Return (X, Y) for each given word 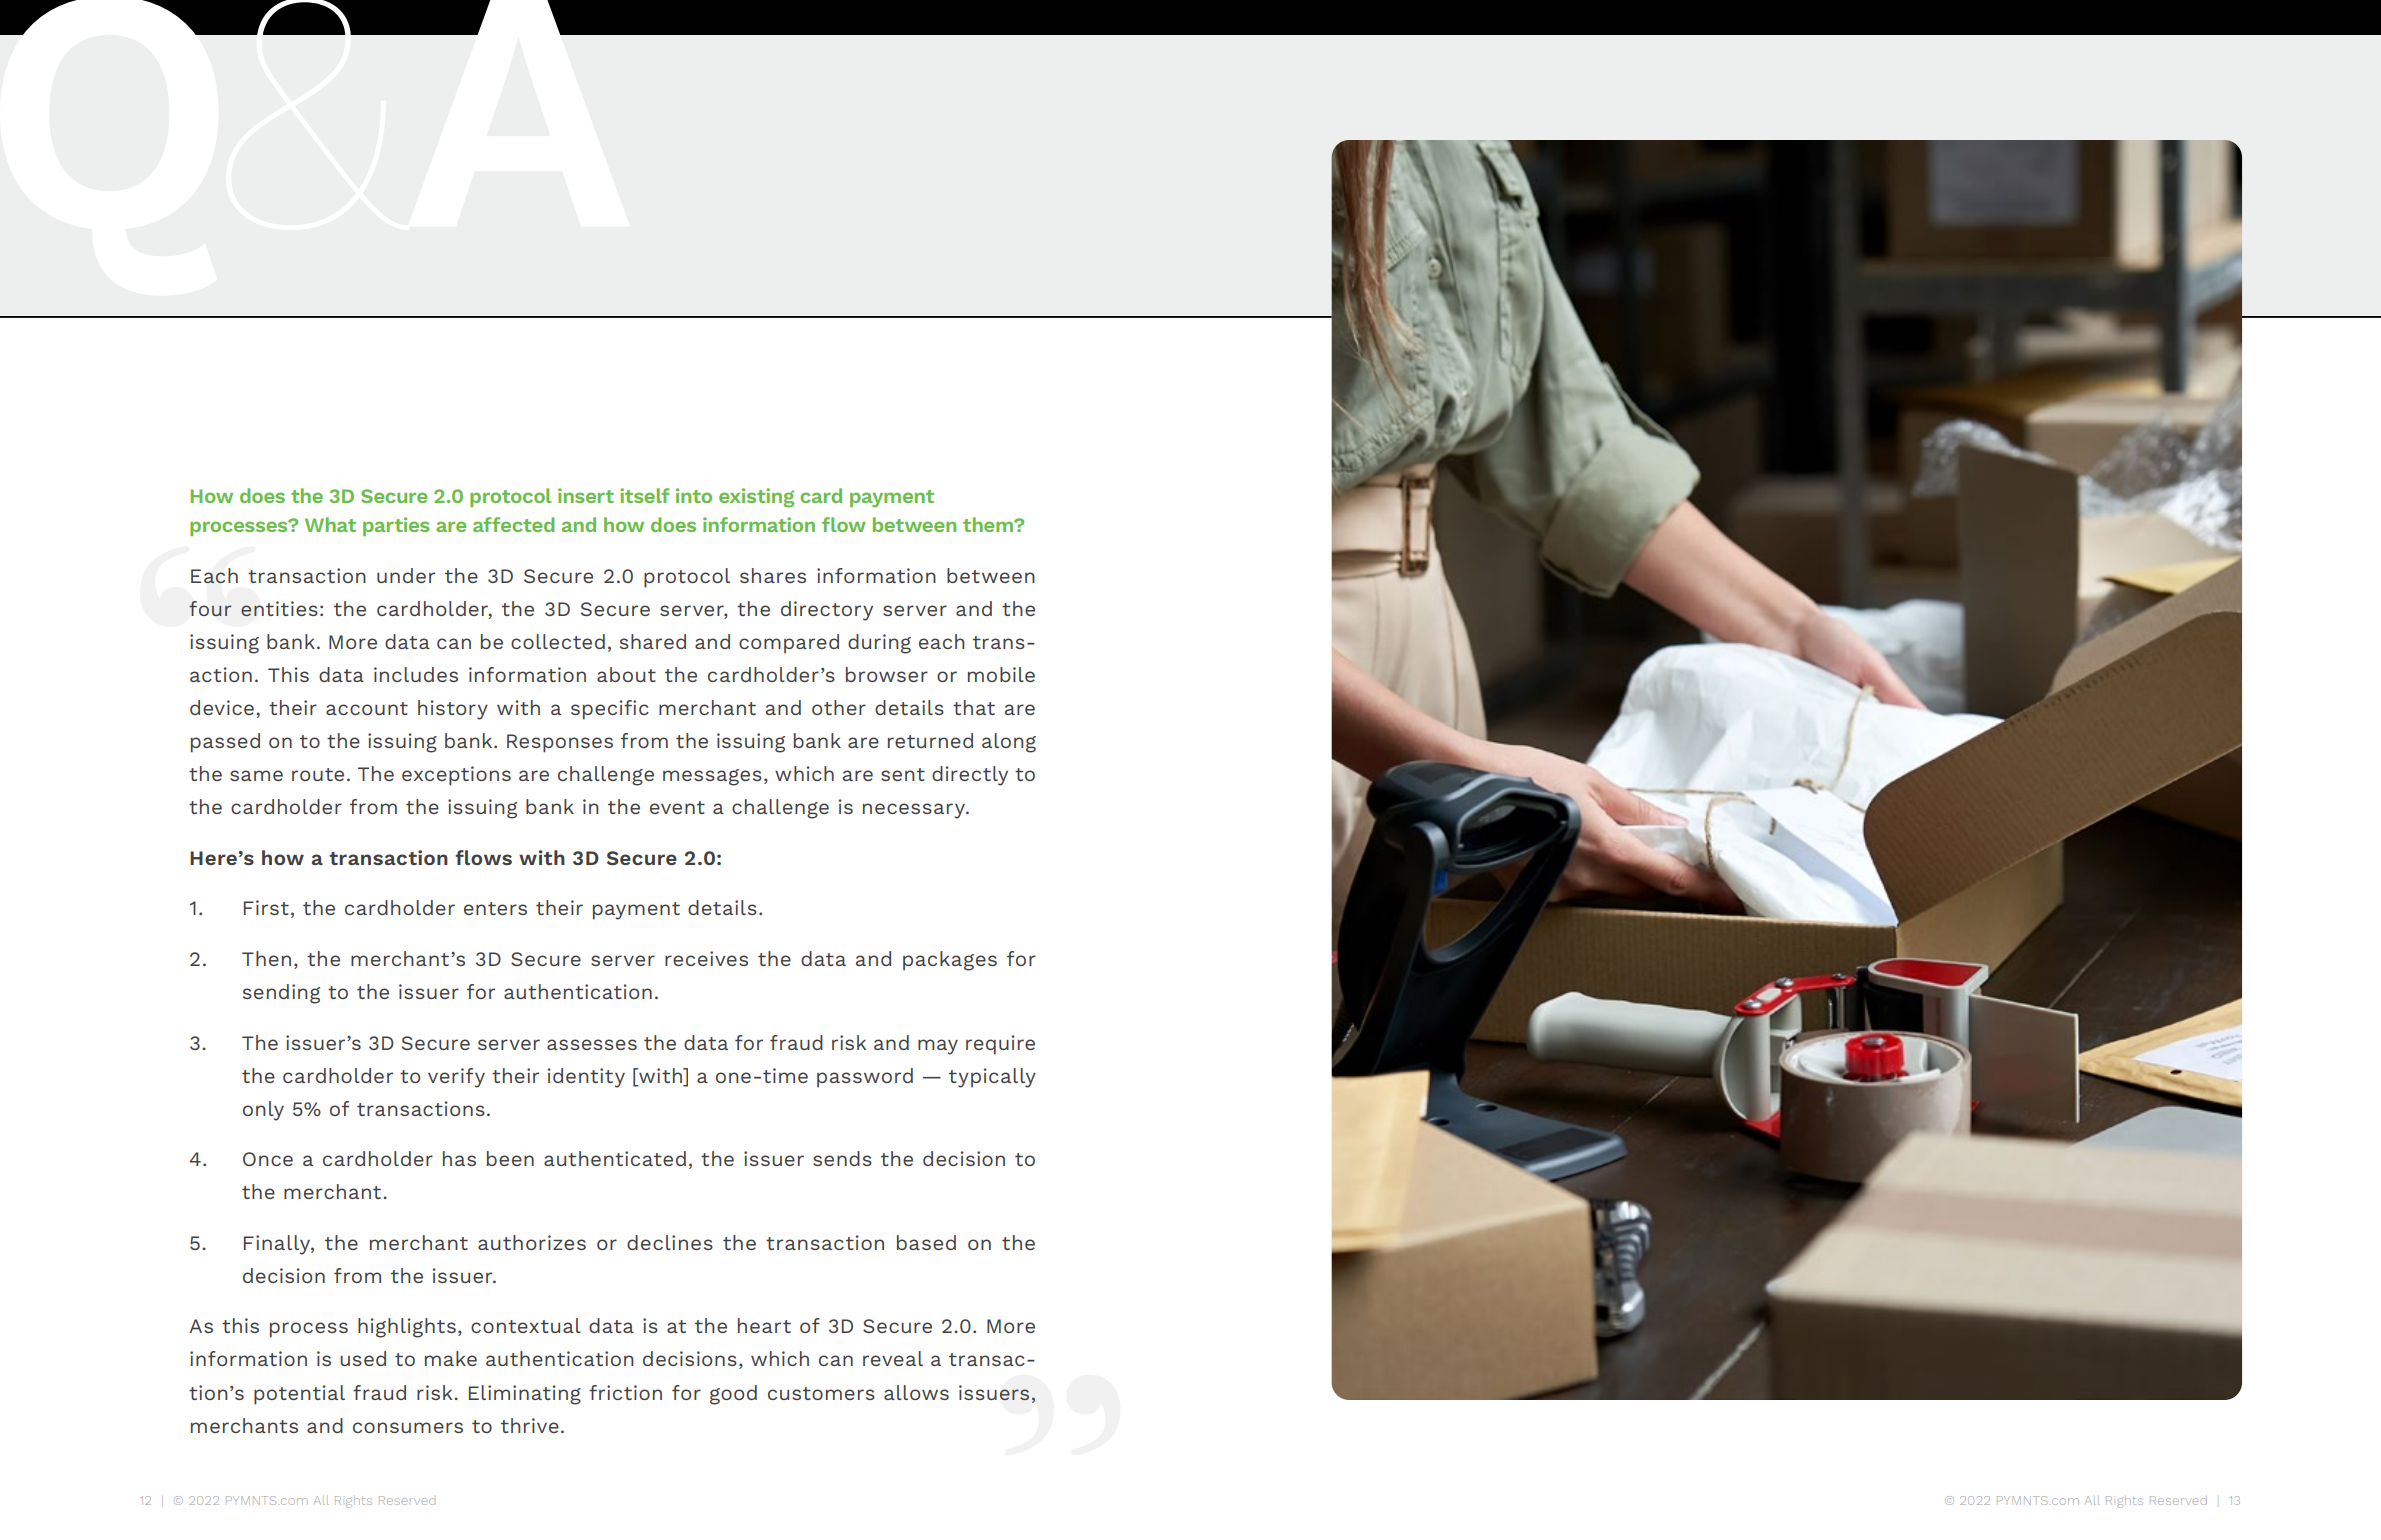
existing (756, 498)
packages (950, 961)
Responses (560, 743)
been (510, 1158)
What (330, 524)
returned (930, 740)
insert (586, 495)
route (318, 774)
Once (268, 1159)
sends (842, 1158)
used (363, 1358)
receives (706, 958)
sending (281, 994)
